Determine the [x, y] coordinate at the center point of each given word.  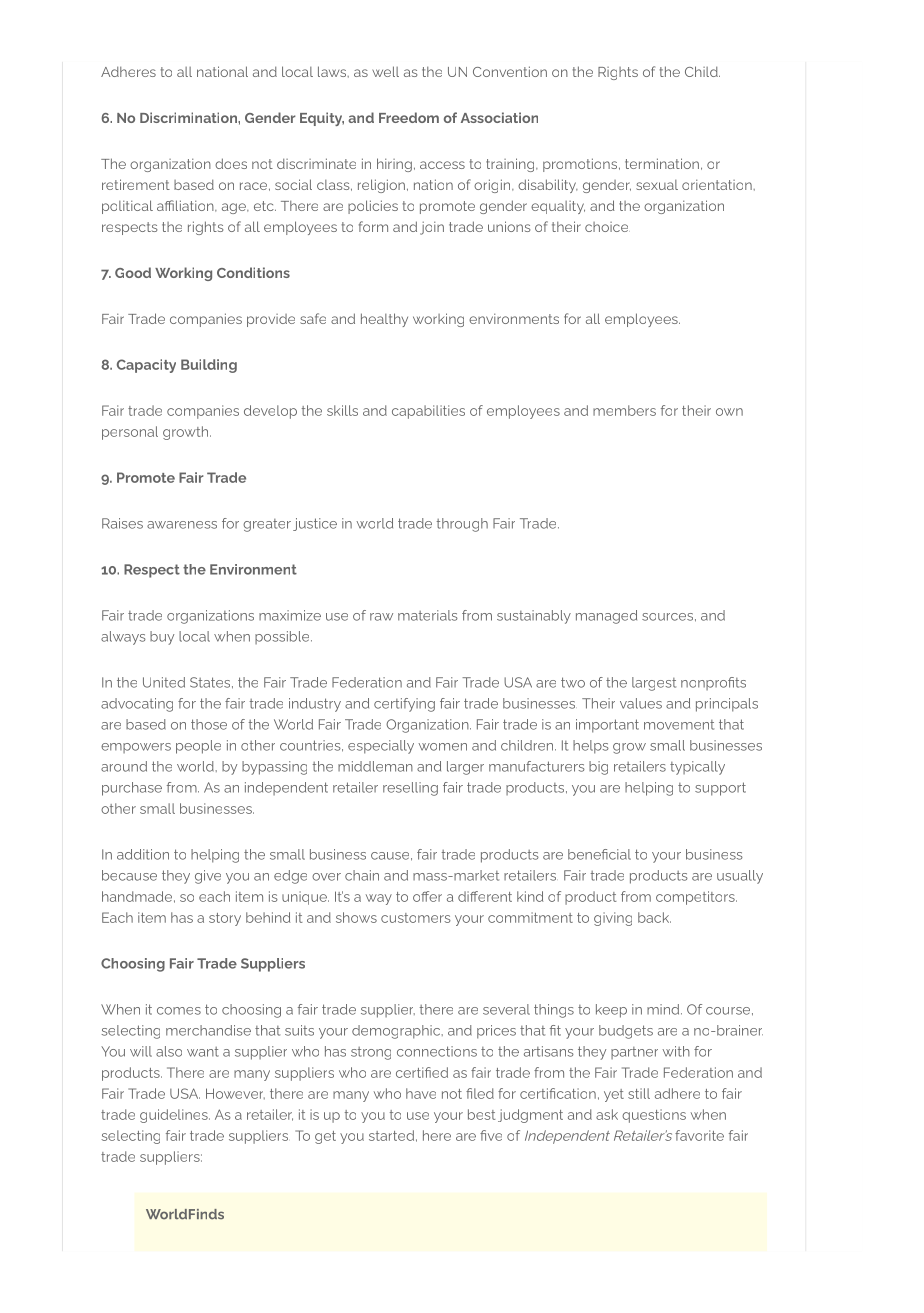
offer [427, 896]
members [624, 410]
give [208, 877]
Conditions [253, 272]
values [641, 703]
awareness [182, 525]
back [654, 917]
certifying [404, 705]
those [209, 724]
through [462, 525]
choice [607, 227]
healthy [384, 320]
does [231, 163]
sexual [657, 185]
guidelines [175, 1116]
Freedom [409, 117]
